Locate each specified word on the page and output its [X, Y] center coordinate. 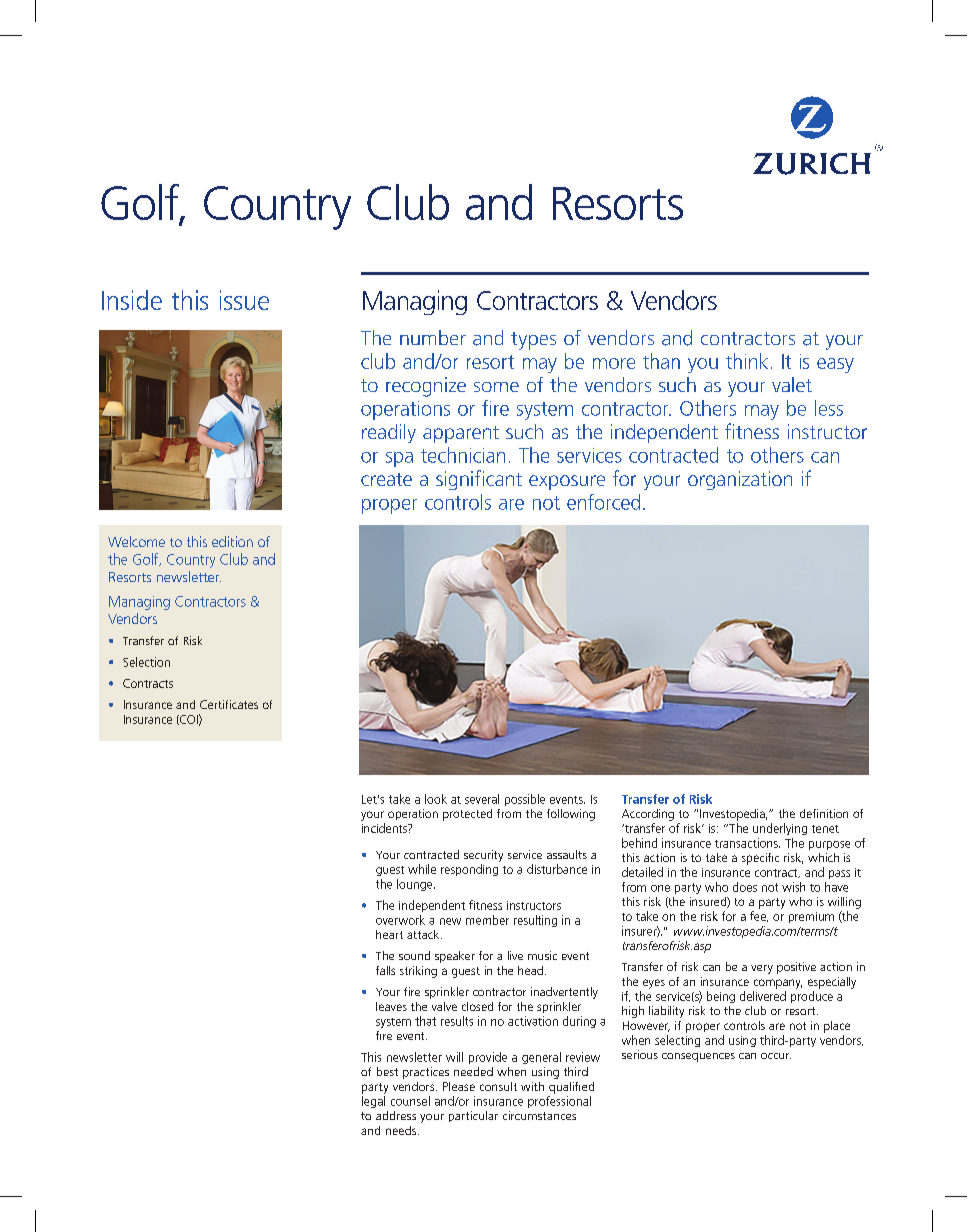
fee [759, 916]
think [747, 361]
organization [740, 480]
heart [389, 934]
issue [244, 300]
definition [824, 813]
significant [479, 480]
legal [373, 1102]
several [482, 799]
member [487, 920]
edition [232, 541]
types [533, 341]
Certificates [229, 704]
